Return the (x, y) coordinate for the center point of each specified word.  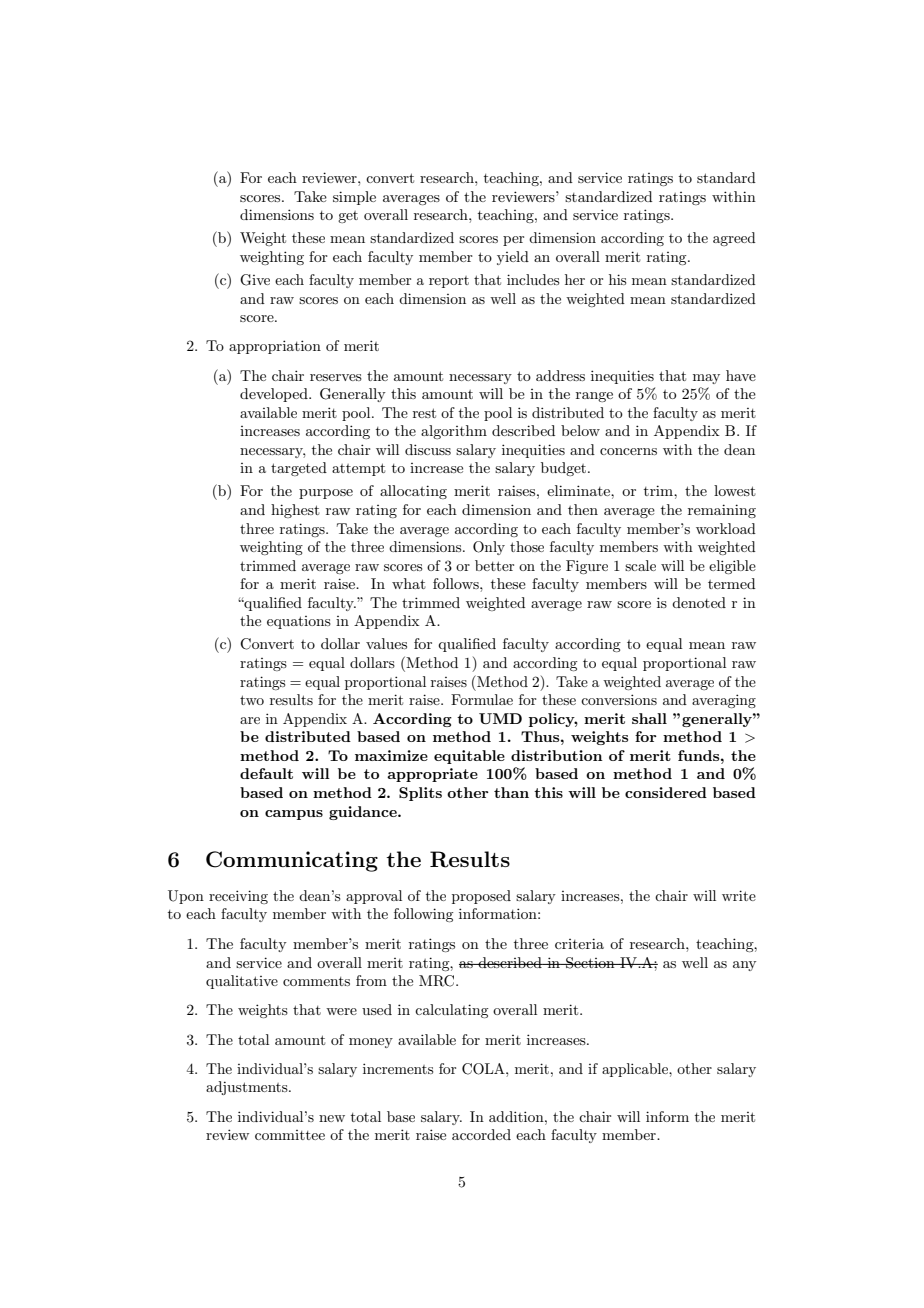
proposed (481, 897)
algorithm (454, 432)
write (739, 895)
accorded (481, 1134)
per (513, 241)
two (252, 700)
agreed (734, 239)
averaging (724, 701)
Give (255, 280)
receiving (238, 897)
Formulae (482, 699)
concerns (628, 451)
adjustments (248, 1088)
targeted (299, 469)
